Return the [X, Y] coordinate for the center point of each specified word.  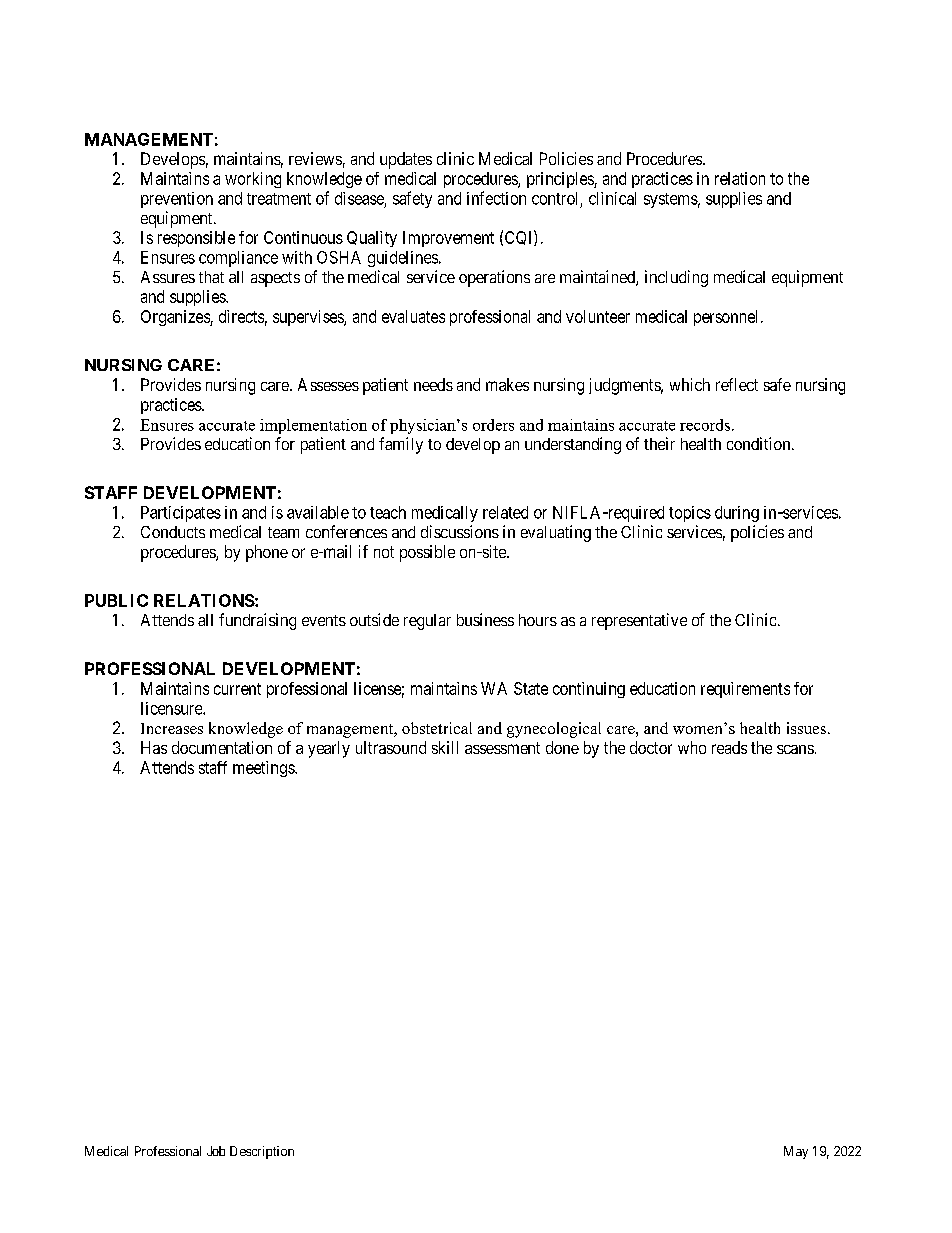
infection [496, 198]
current [237, 689]
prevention [177, 200]
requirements [745, 690]
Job [216, 1151]
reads [729, 747]
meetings [264, 769]
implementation [313, 426]
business [485, 619]
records [705, 425]
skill [445, 747]
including [676, 278]
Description [262, 1152]
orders [493, 425]
